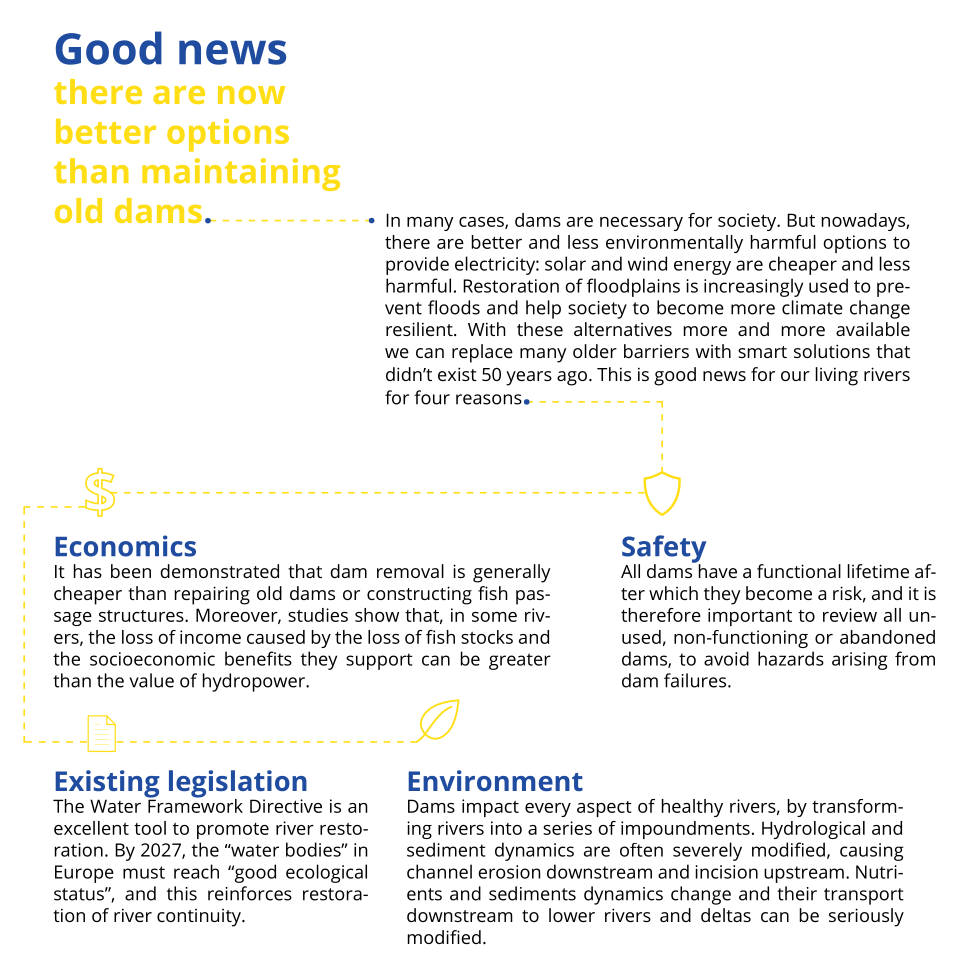 The width and height of the screenshot is (974, 974). Describe the element at coordinates (125, 546) in the screenshot. I see `Economics` at that location.
